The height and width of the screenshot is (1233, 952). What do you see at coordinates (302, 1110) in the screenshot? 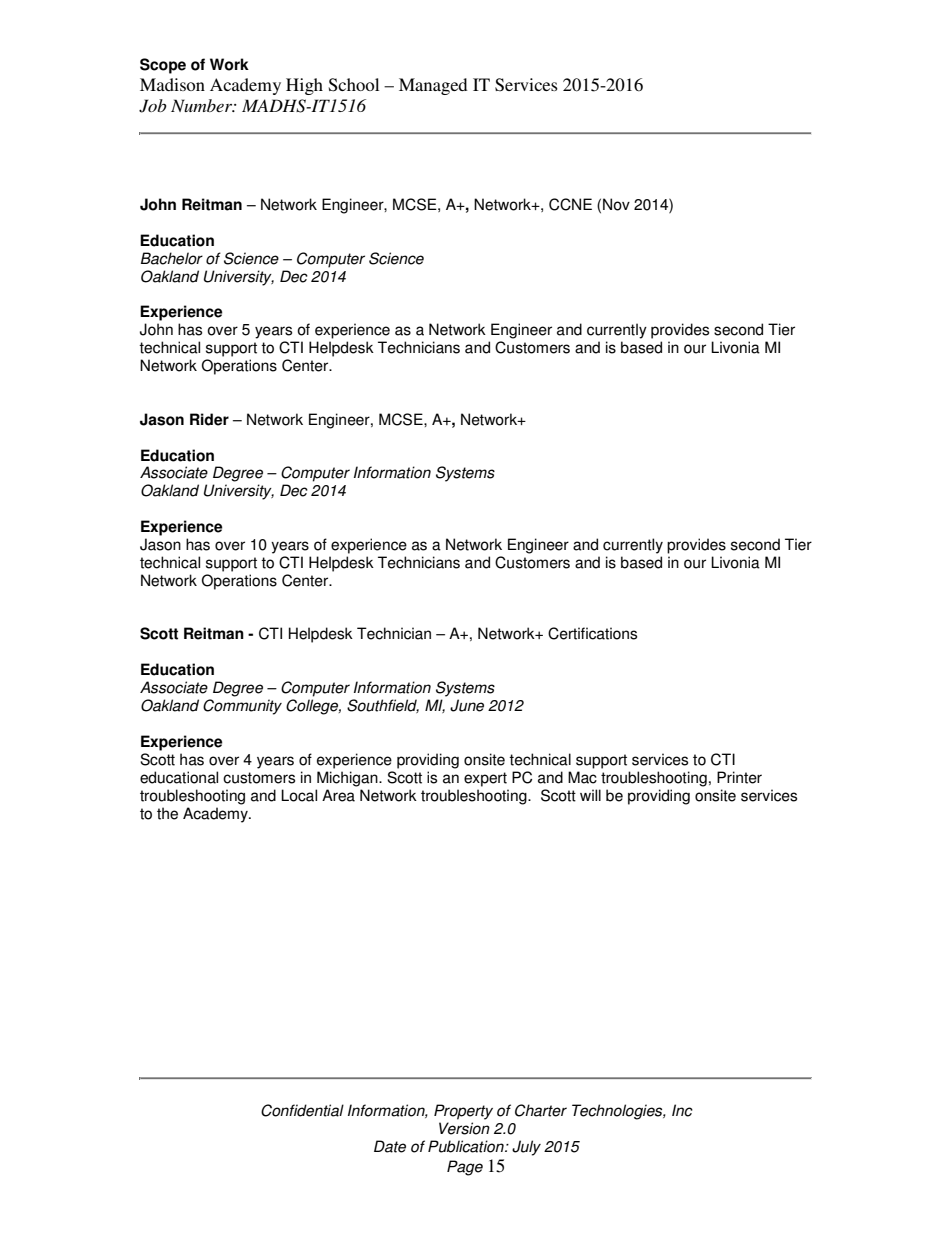
I see `Confidential` at bounding box center [302, 1110].
